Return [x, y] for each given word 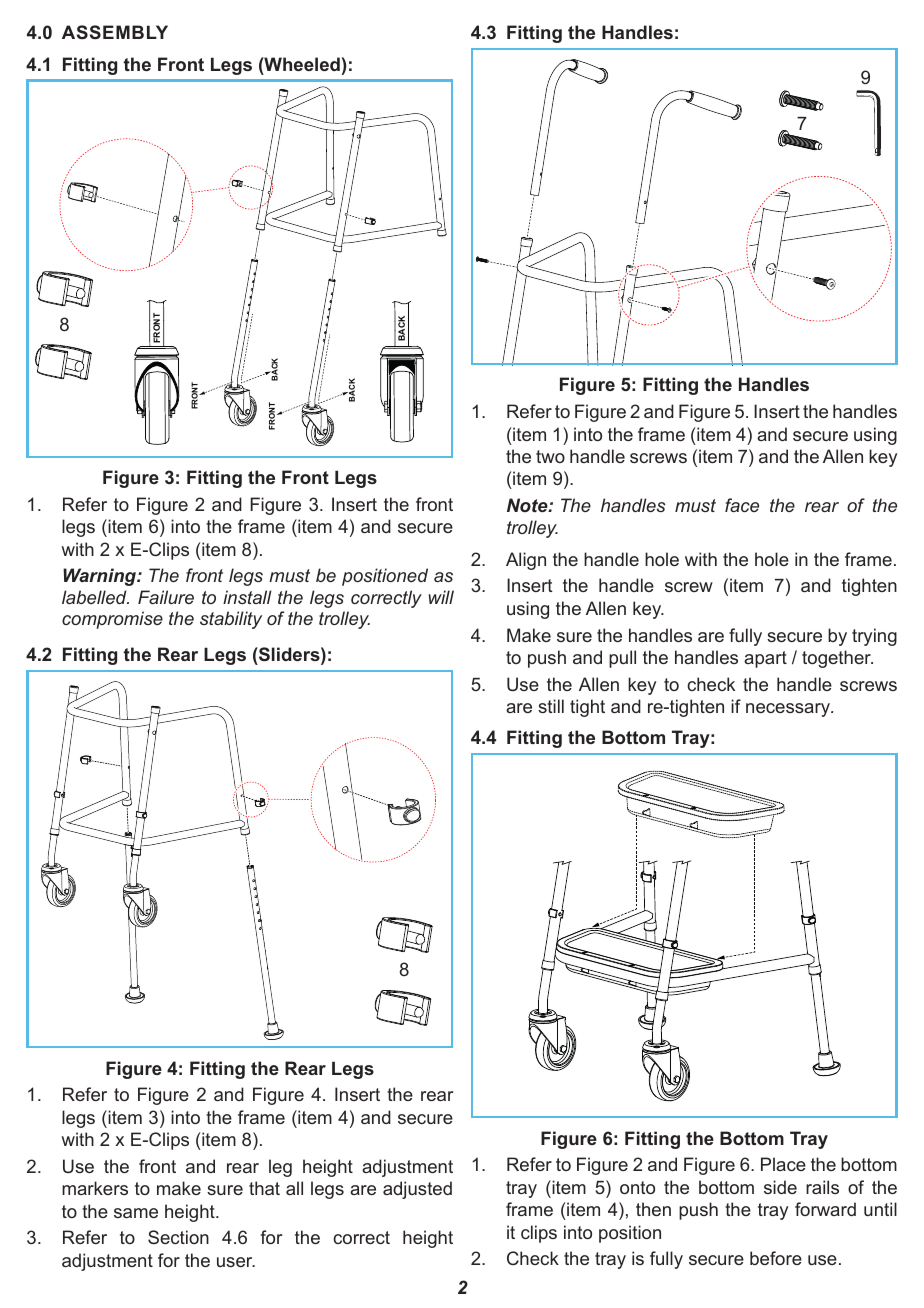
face [742, 505]
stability [231, 620]
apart [765, 659]
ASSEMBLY [115, 32]
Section [178, 1237]
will [441, 597]
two [550, 456]
